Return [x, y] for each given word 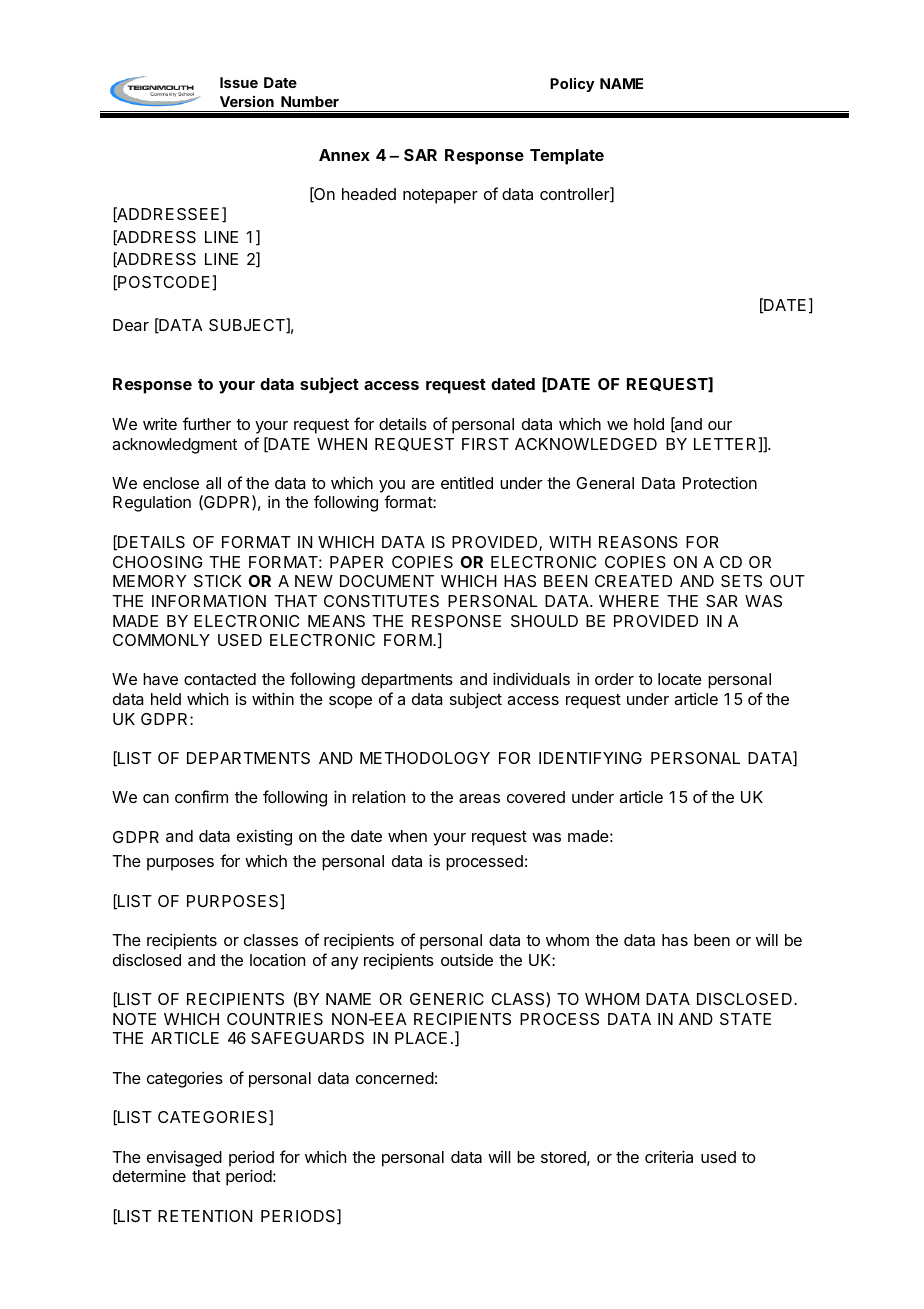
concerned [395, 1078]
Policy [572, 85]
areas [479, 798]
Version [247, 101]
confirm [201, 796]
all [213, 483]
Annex [344, 155]
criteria [669, 1156]
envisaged [184, 1158]
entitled [467, 483]
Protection [720, 482]
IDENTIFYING [590, 758]
